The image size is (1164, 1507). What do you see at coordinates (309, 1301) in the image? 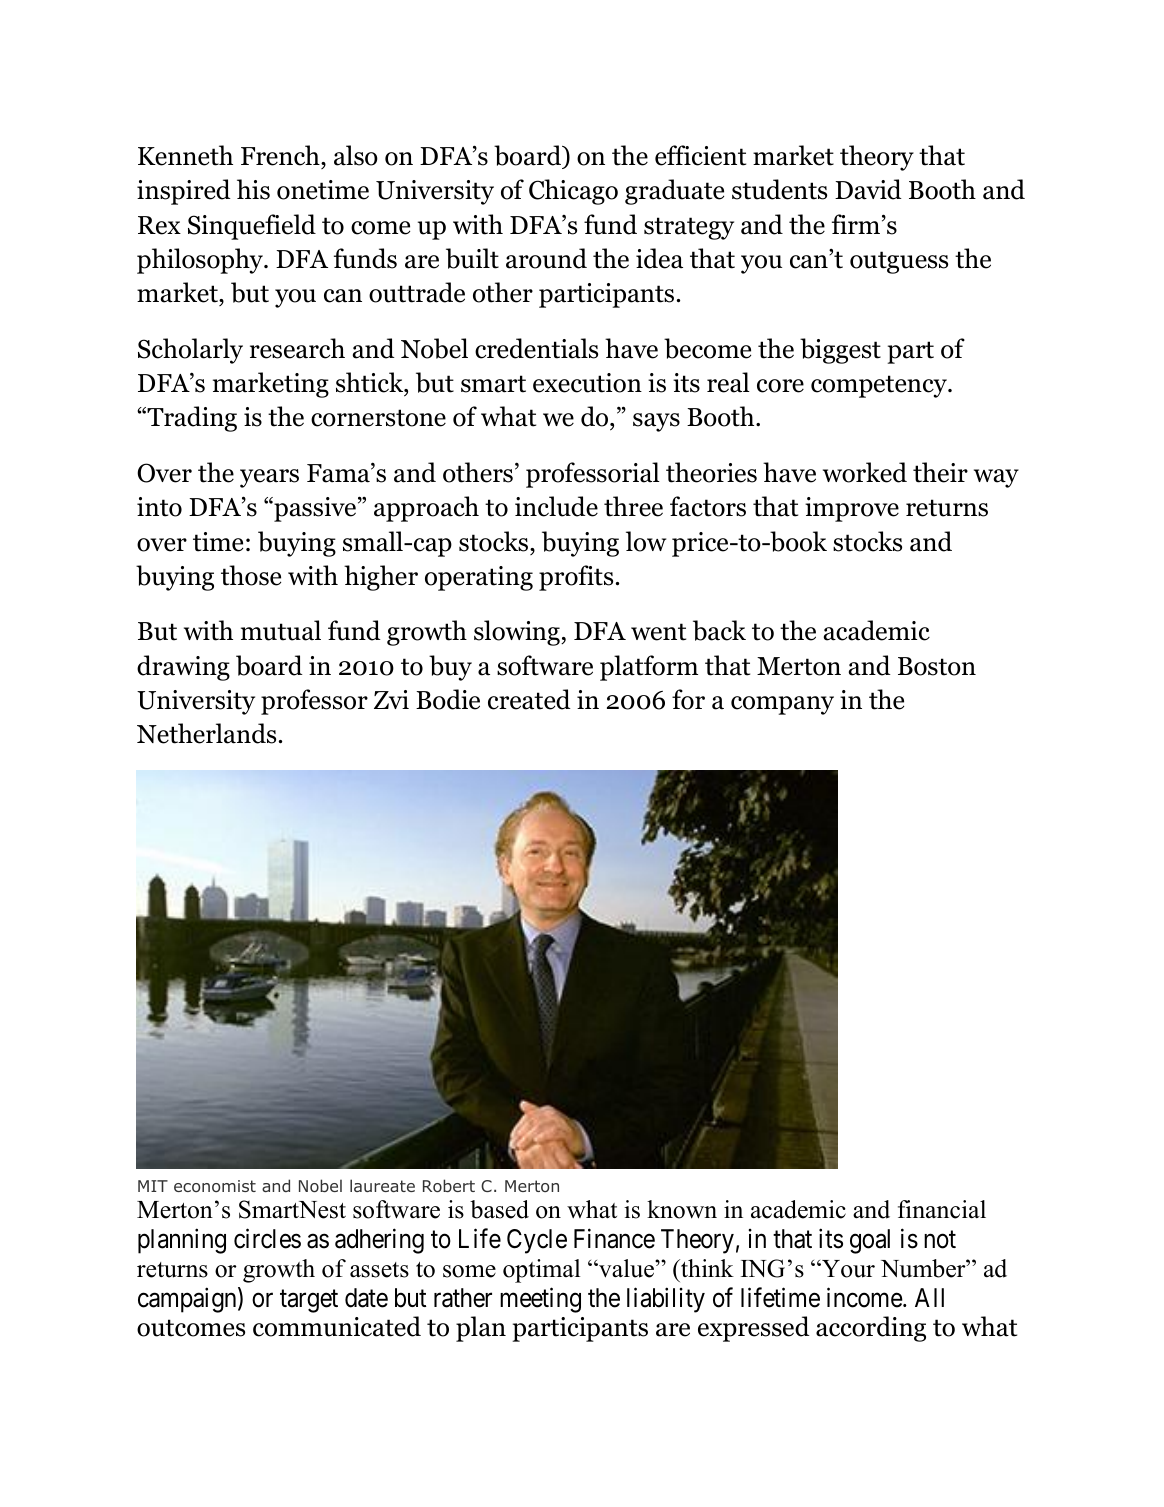
I see `target` at bounding box center [309, 1301].
